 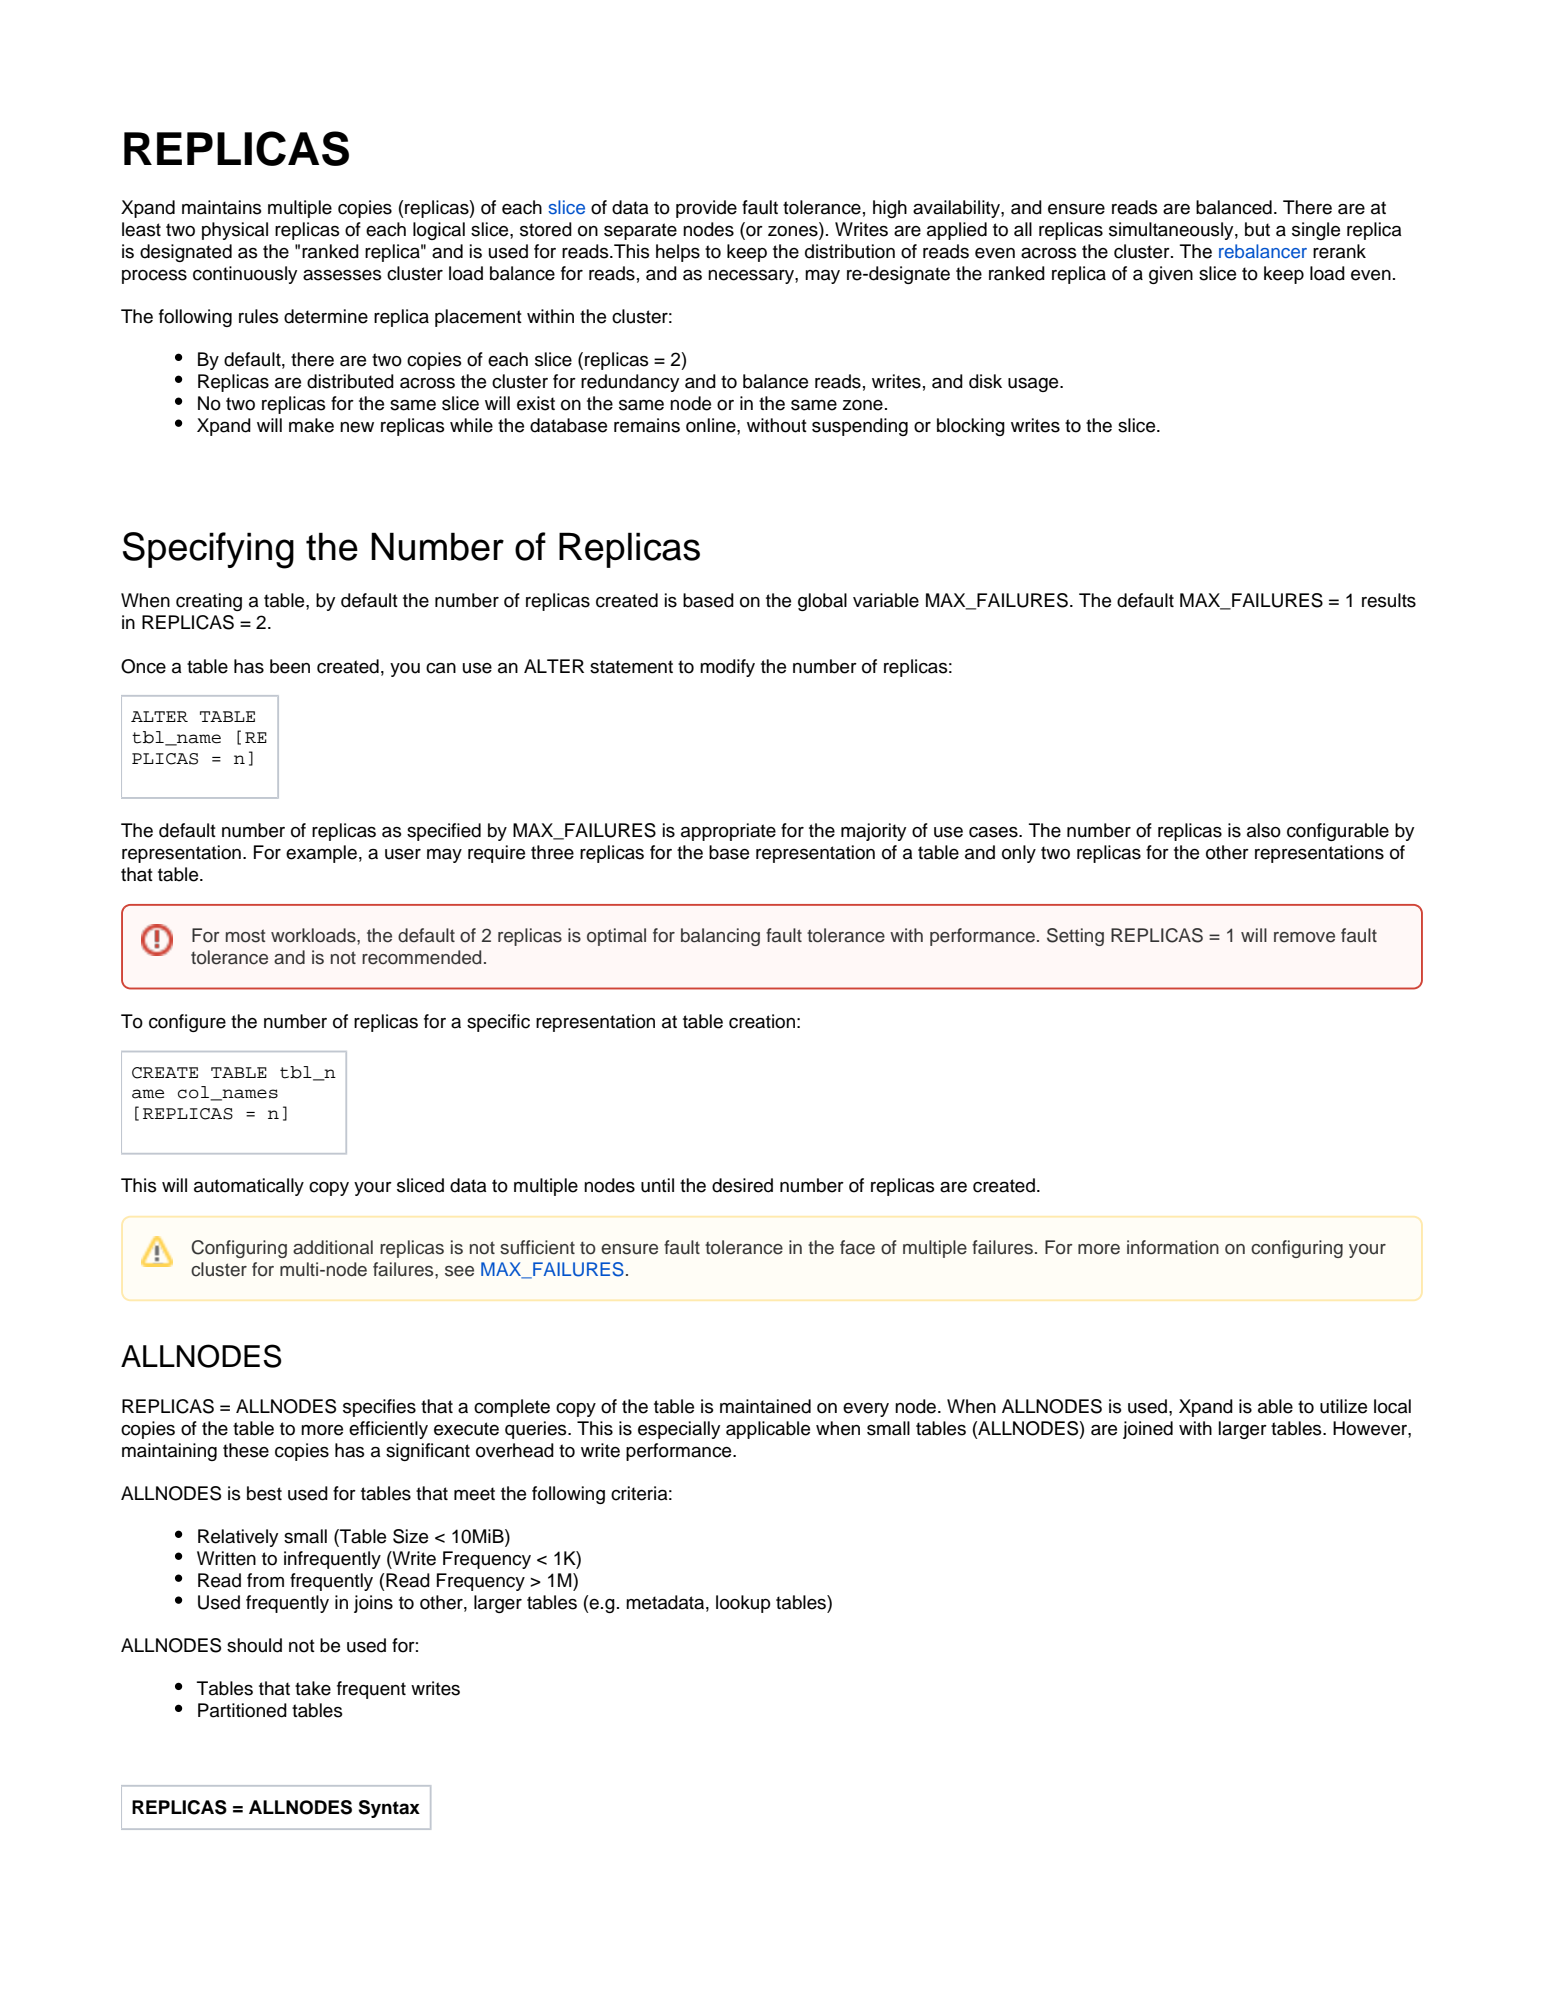 What do you see at coordinates (850, 251) in the page?
I see `distribution` at bounding box center [850, 251].
